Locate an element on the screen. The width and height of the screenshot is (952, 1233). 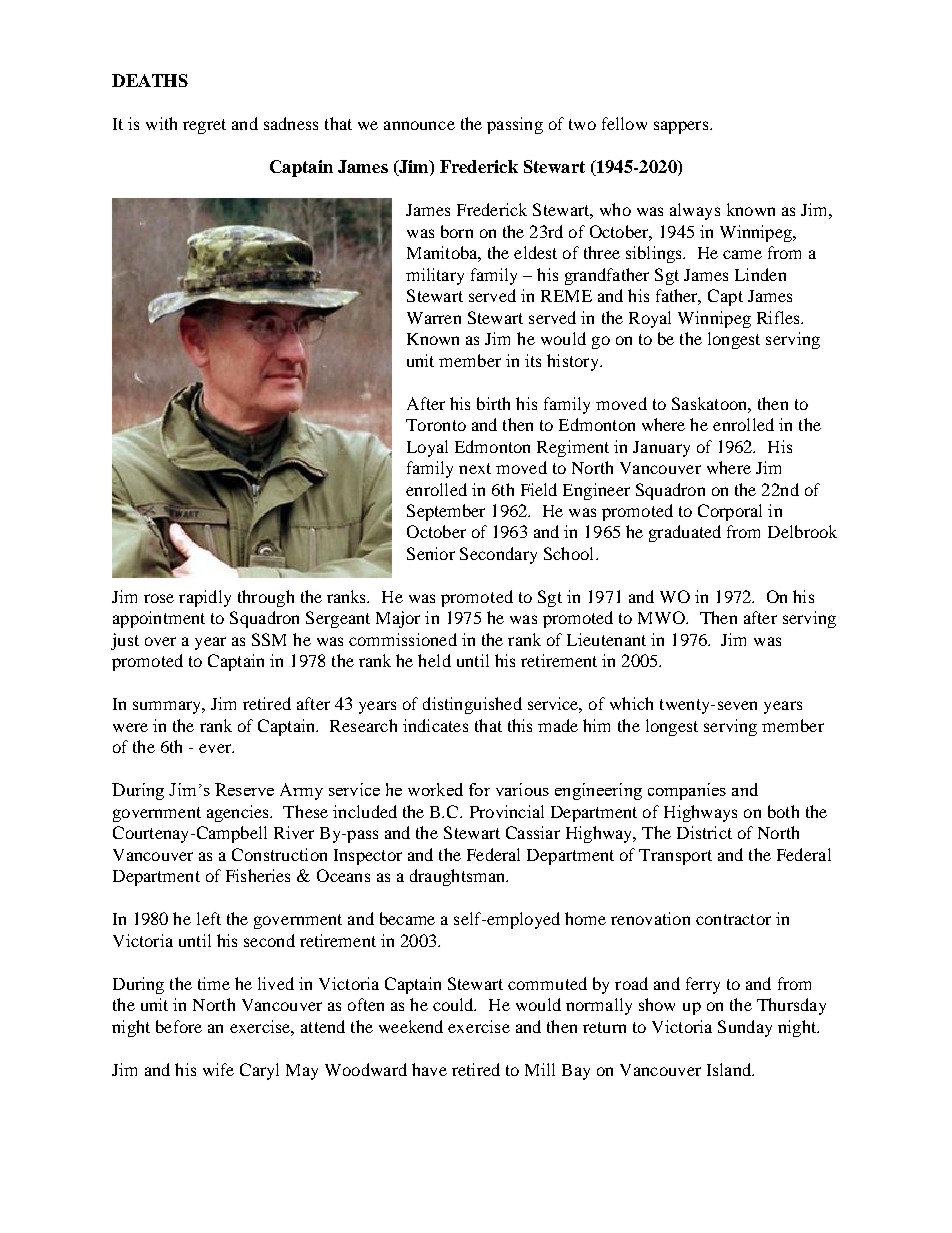
worked is located at coordinates (435, 789).
